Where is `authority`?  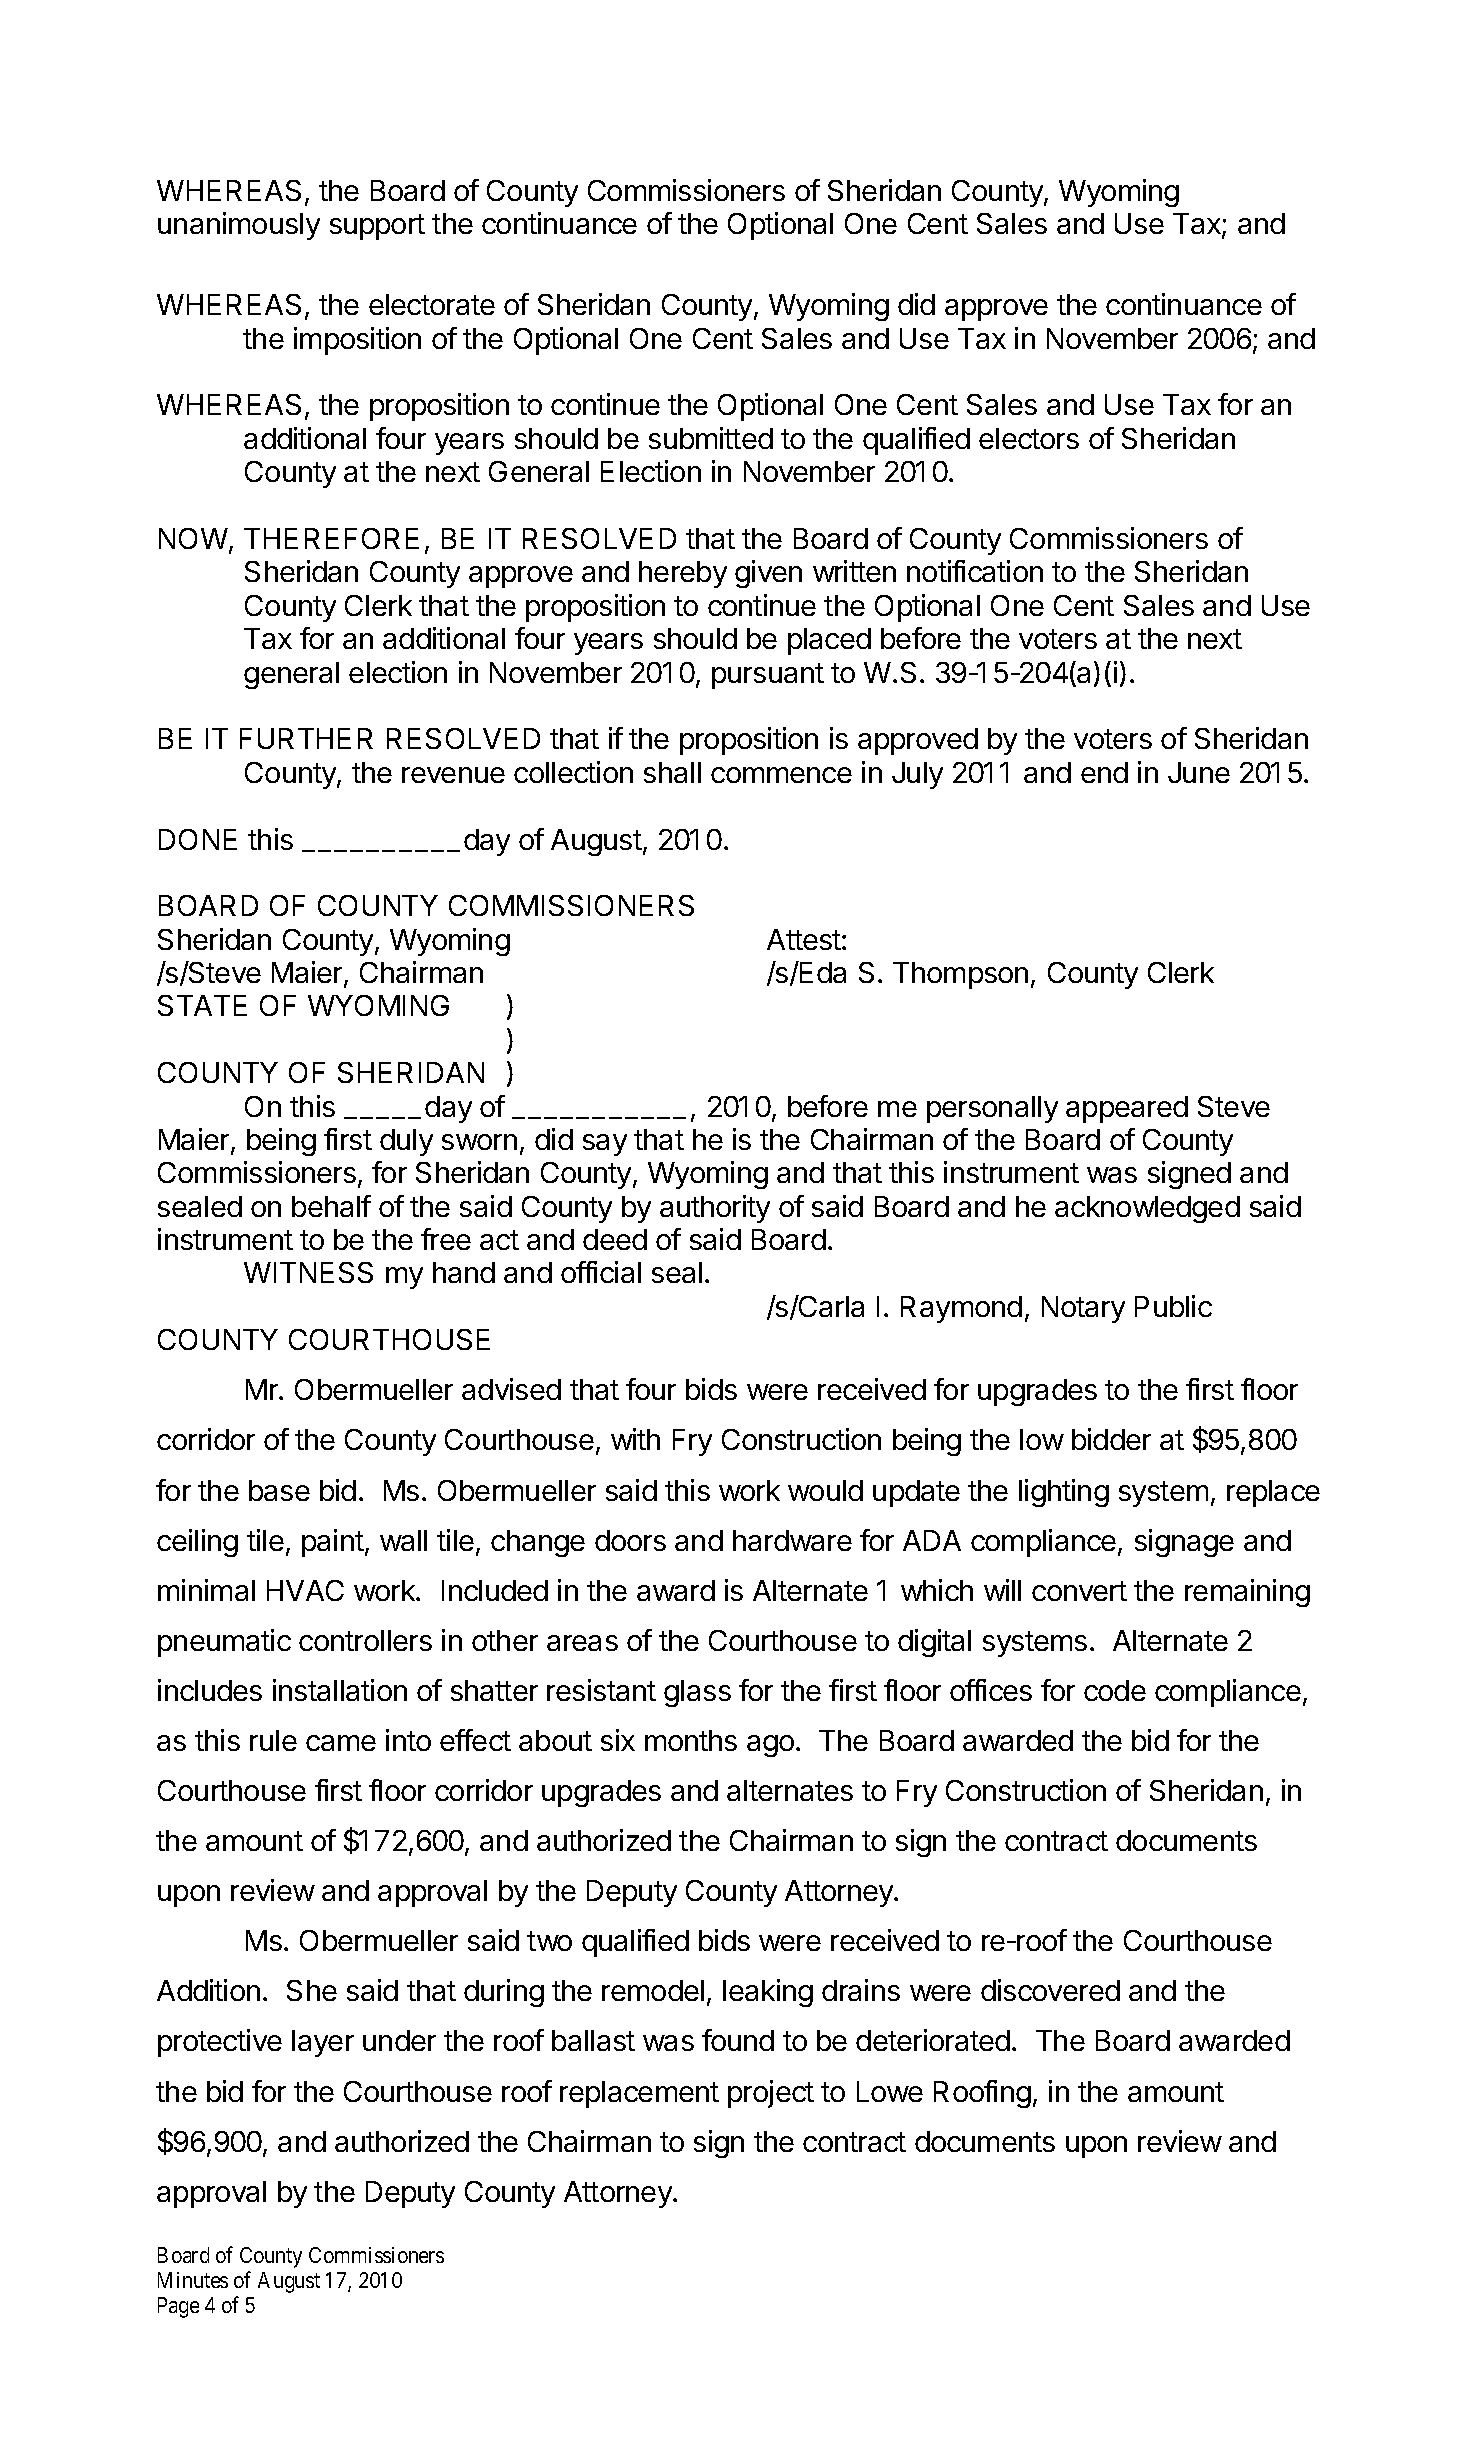
authority is located at coordinates (715, 1209).
